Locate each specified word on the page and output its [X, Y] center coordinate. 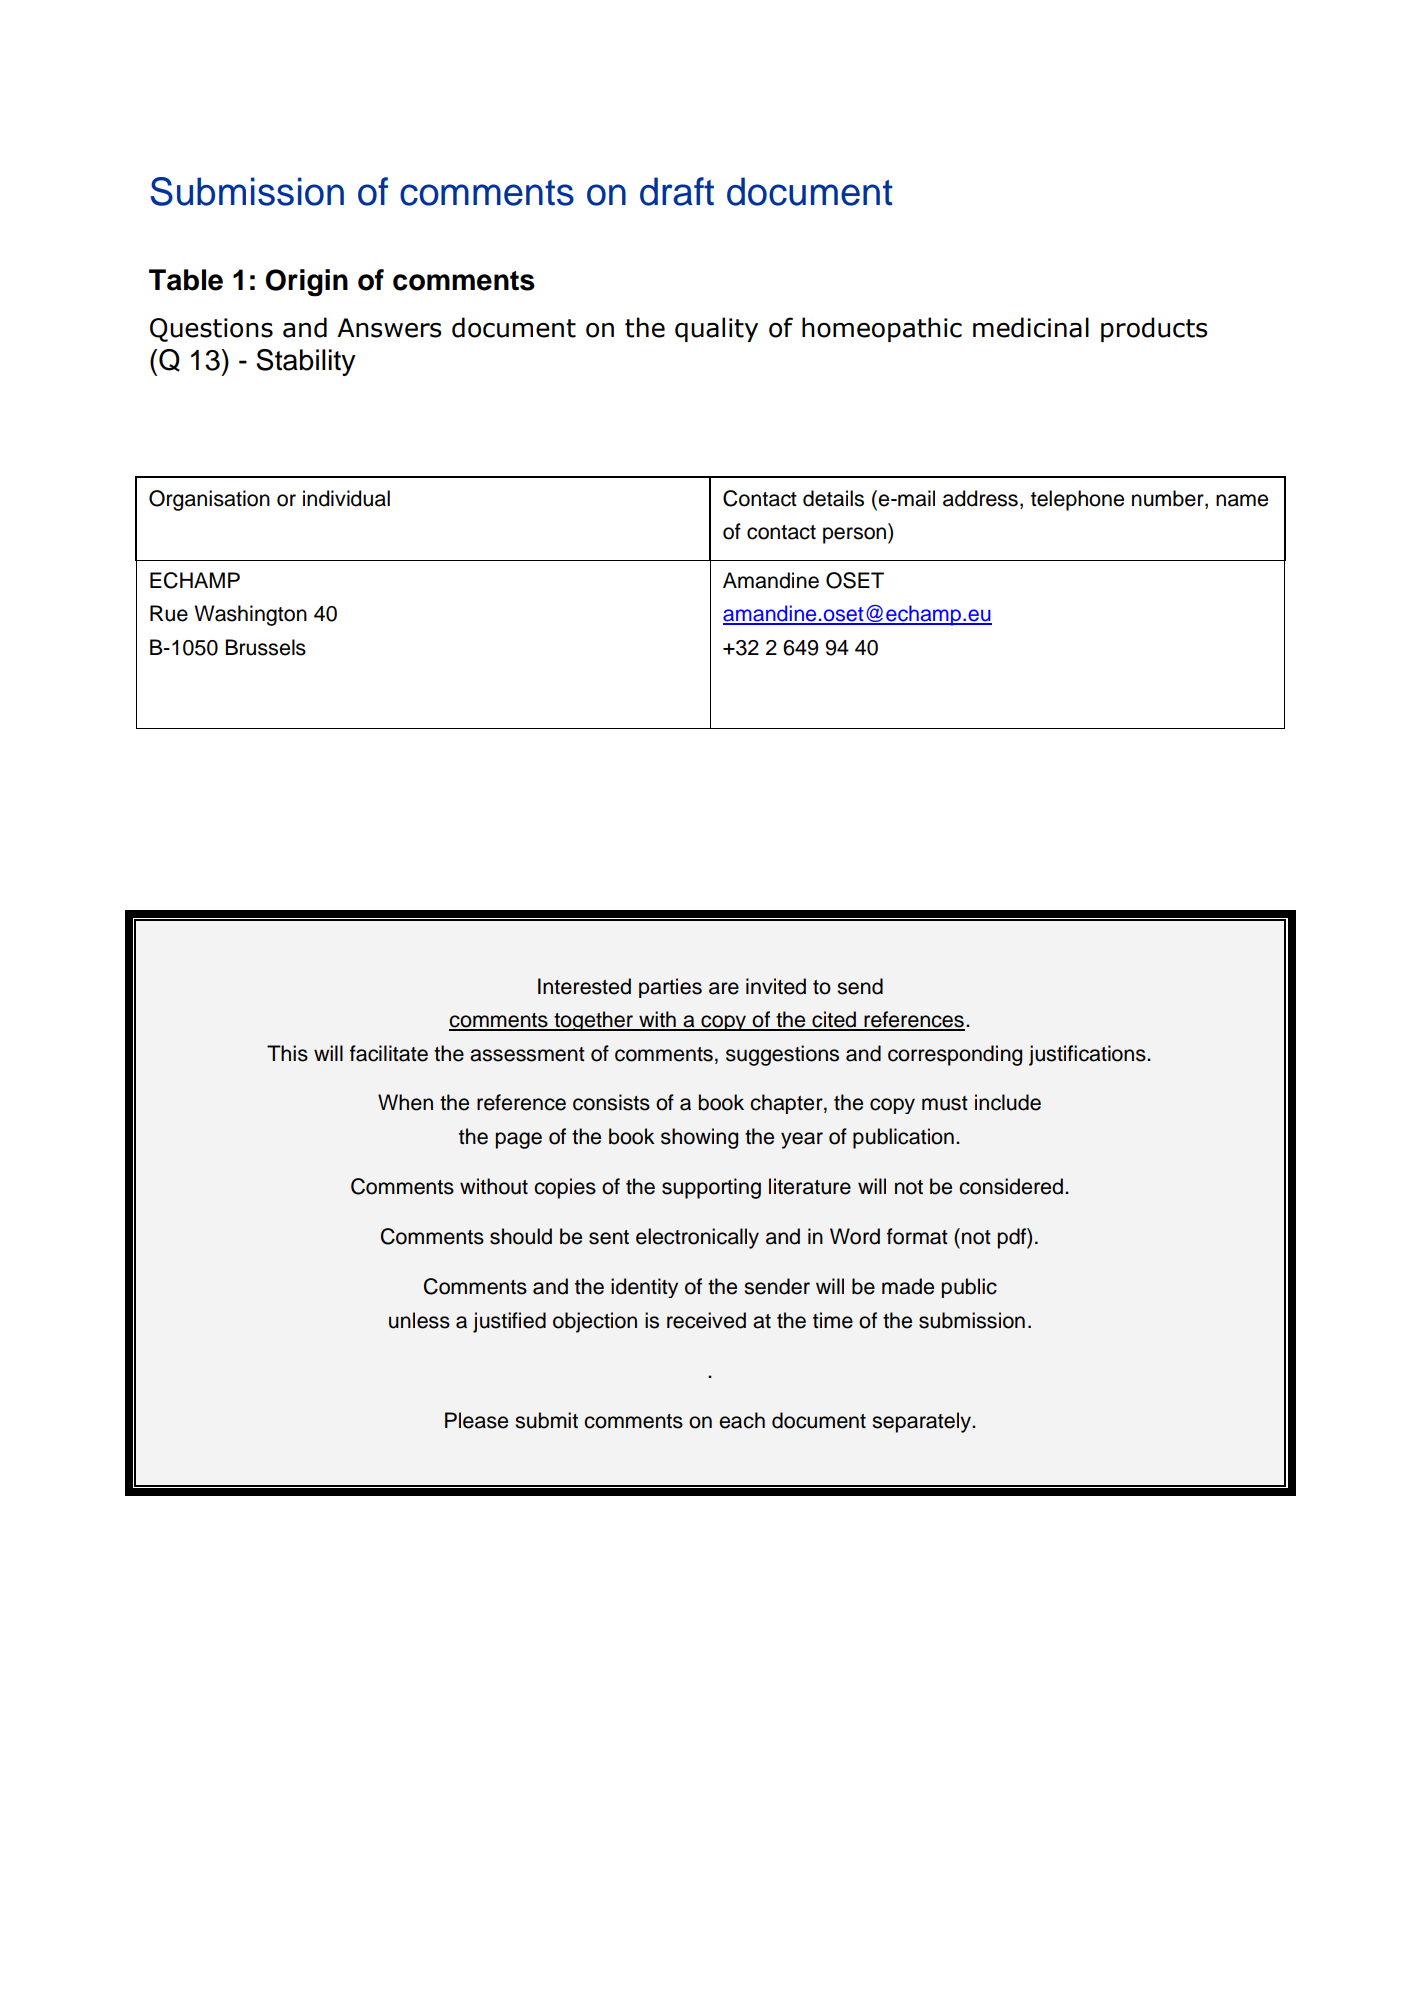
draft [677, 191]
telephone [1077, 500]
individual [346, 498]
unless [419, 1320]
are [724, 988]
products [1154, 329]
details [833, 498]
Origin [307, 283]
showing [699, 1138]
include [1008, 1102]
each [742, 1420]
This [287, 1053]
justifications [1088, 1055]
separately [922, 1422]
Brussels [266, 647]
